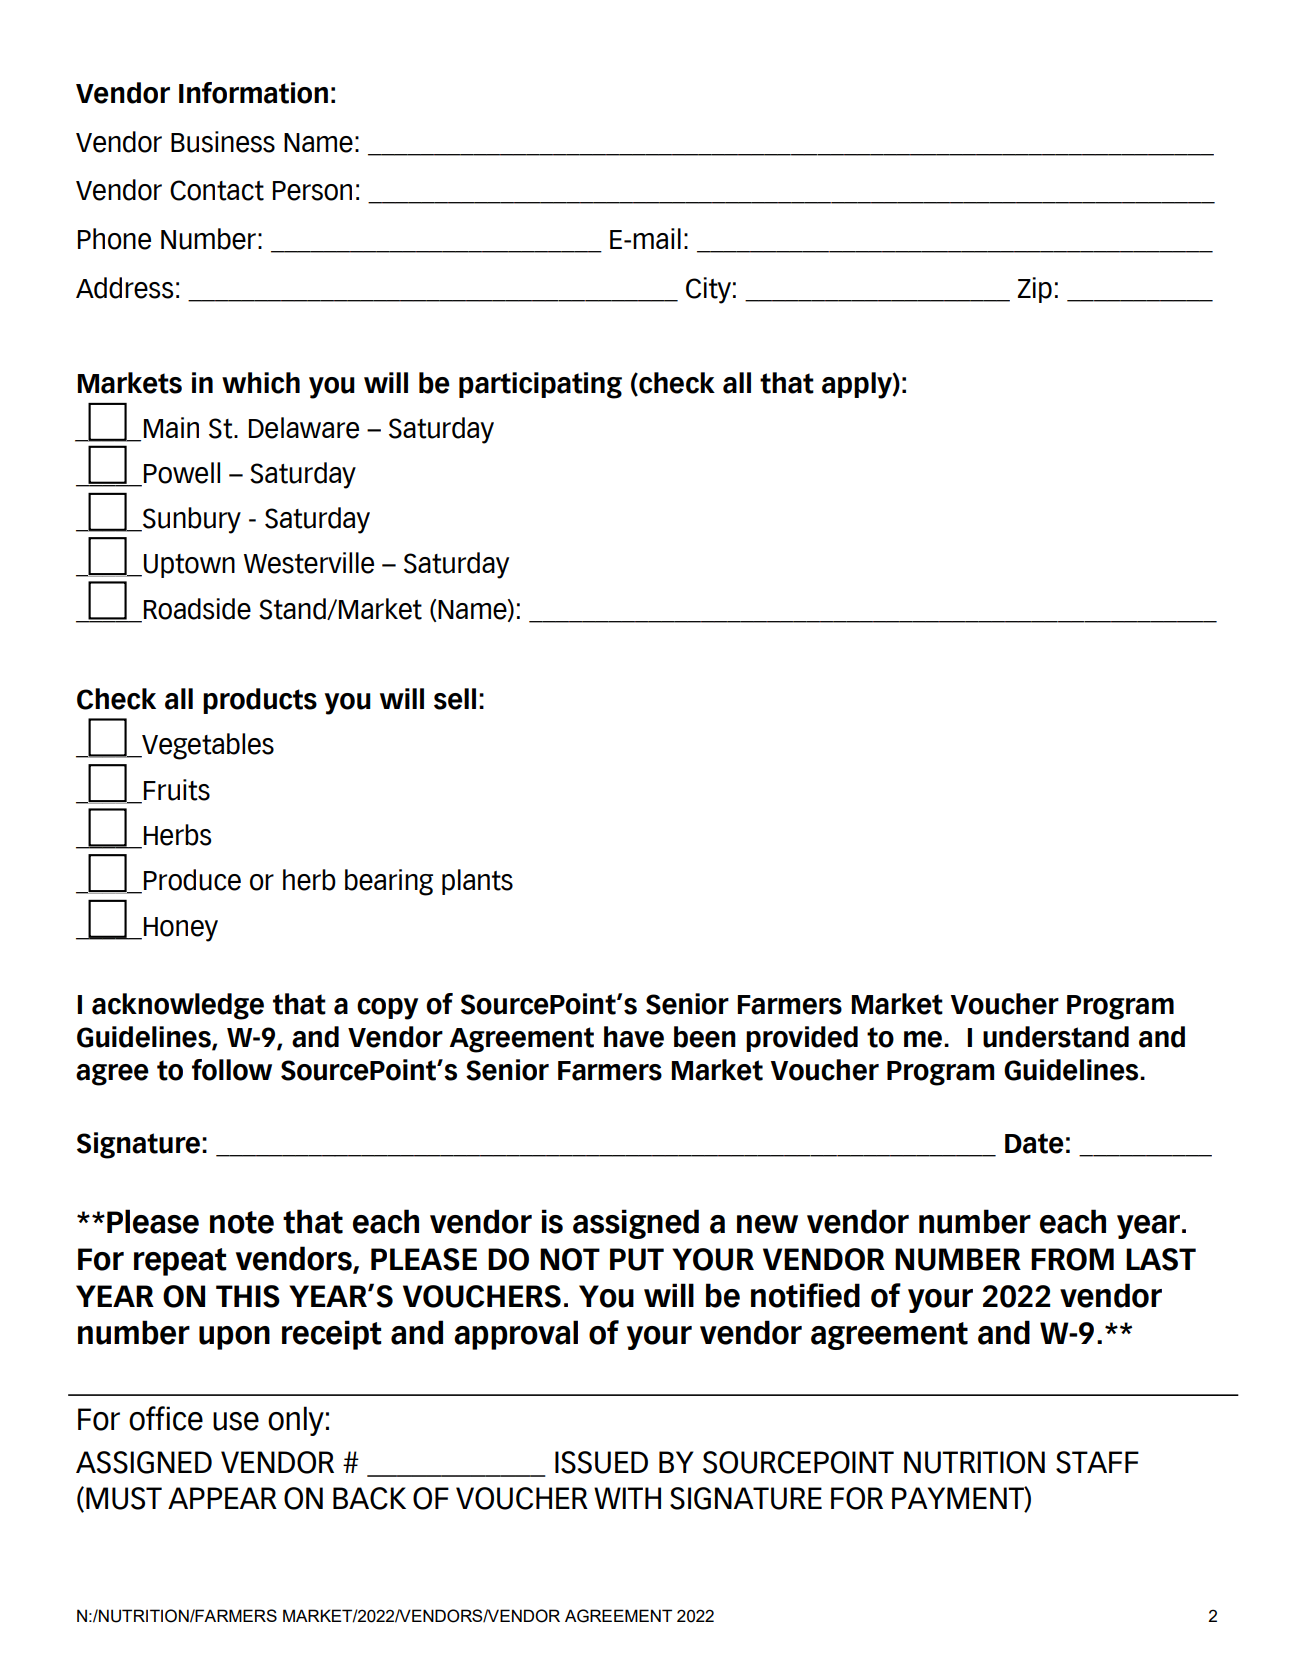  Describe the element at coordinates (260, 701) in the screenshot. I see `products` at that location.
